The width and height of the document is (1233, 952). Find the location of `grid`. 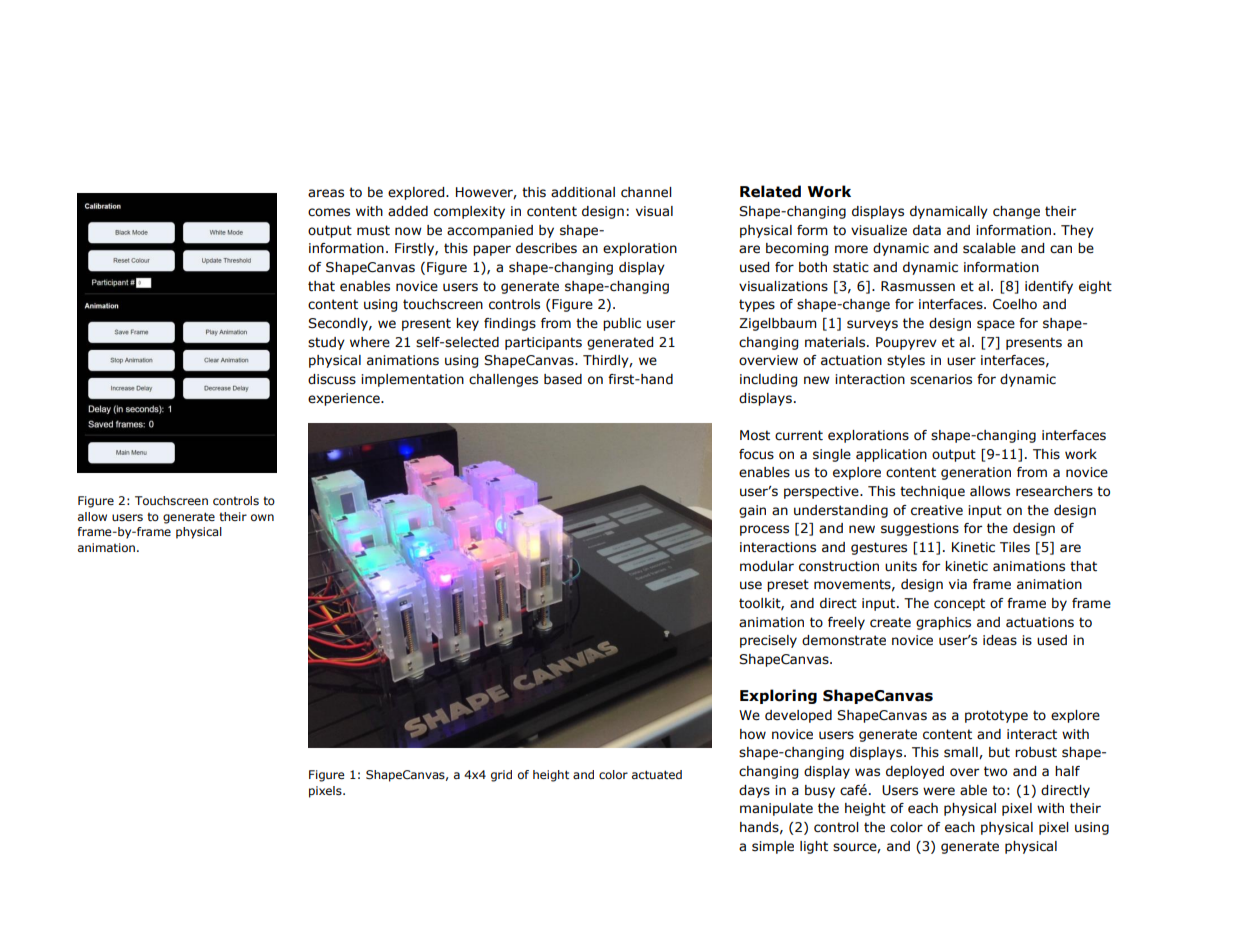

grid is located at coordinates (501, 776).
